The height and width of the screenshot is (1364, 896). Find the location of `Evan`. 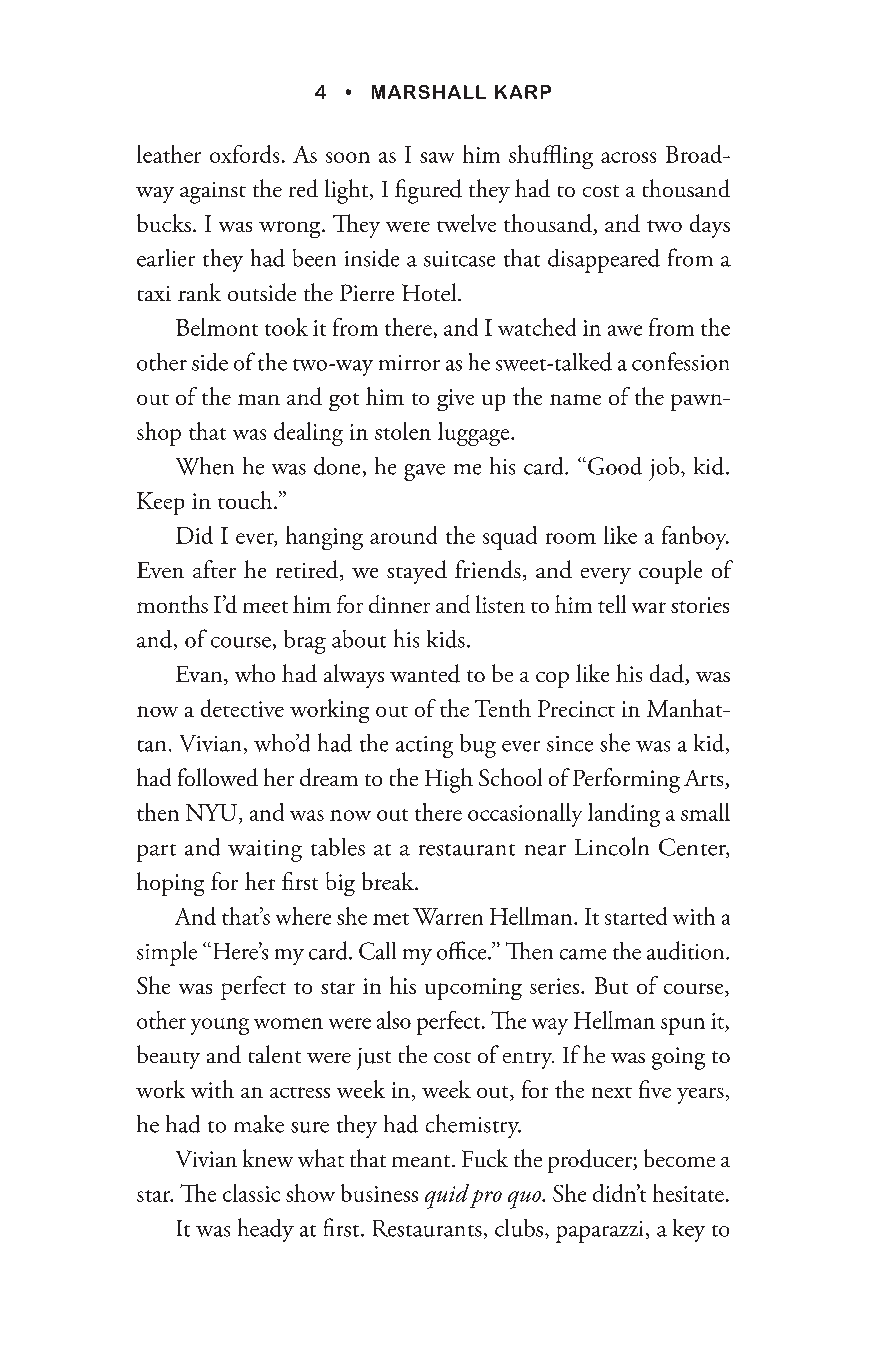

Evan is located at coordinates (200, 675).
